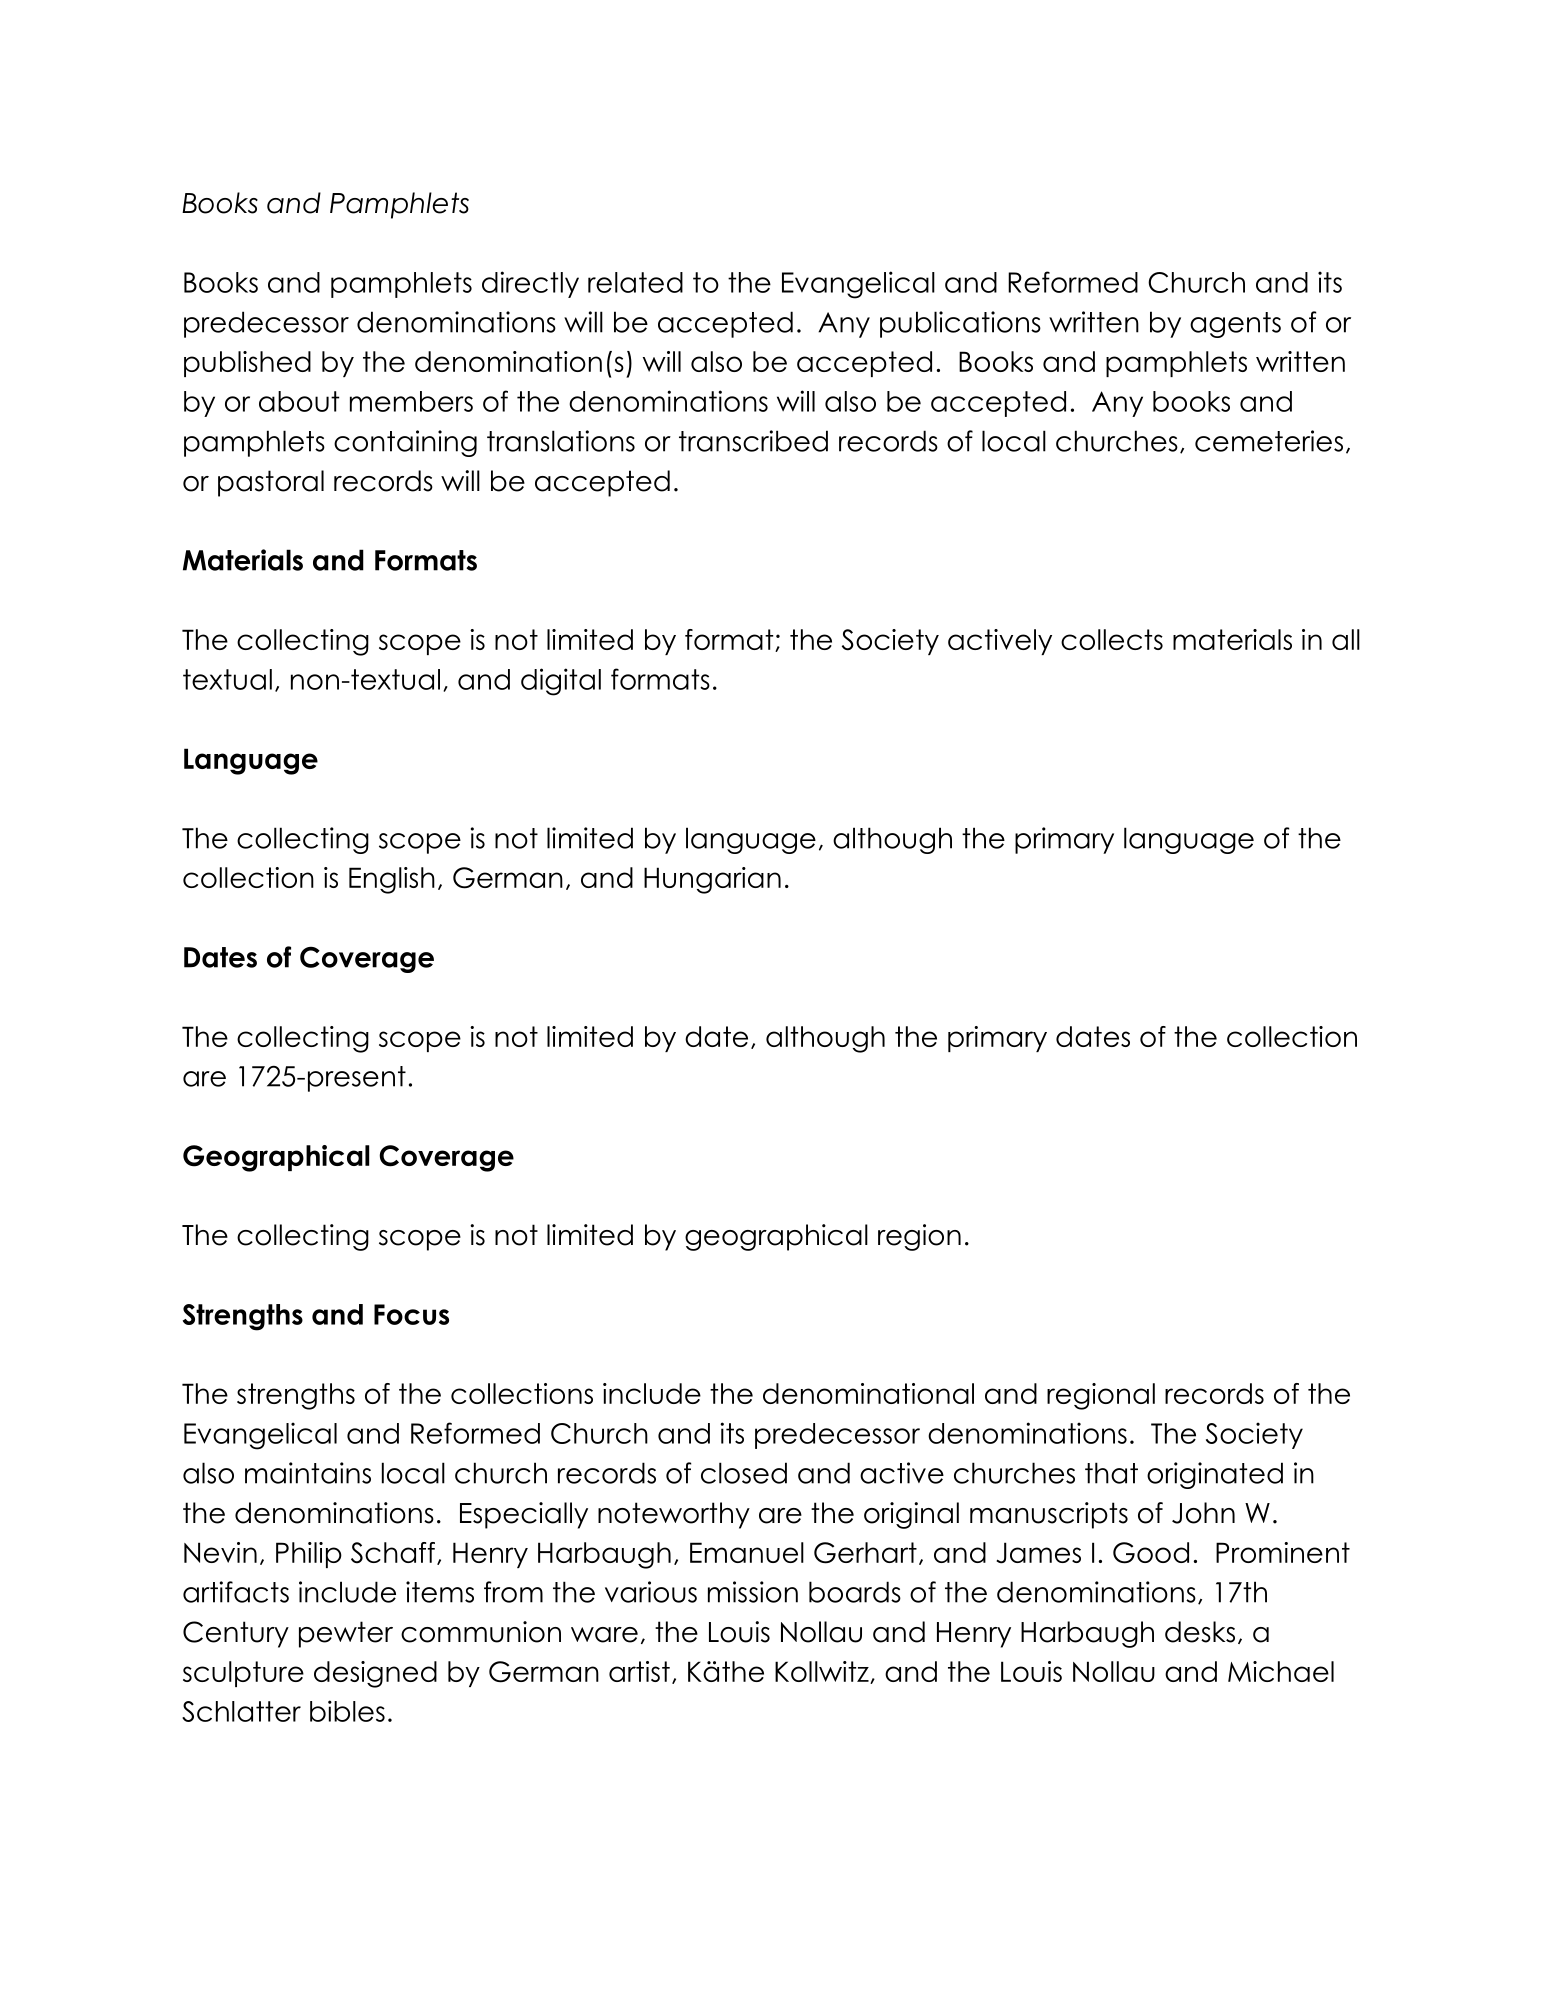 The width and height of the screenshot is (1546, 2001). Describe the element at coordinates (635, 282) in the screenshot. I see `related` at that location.
